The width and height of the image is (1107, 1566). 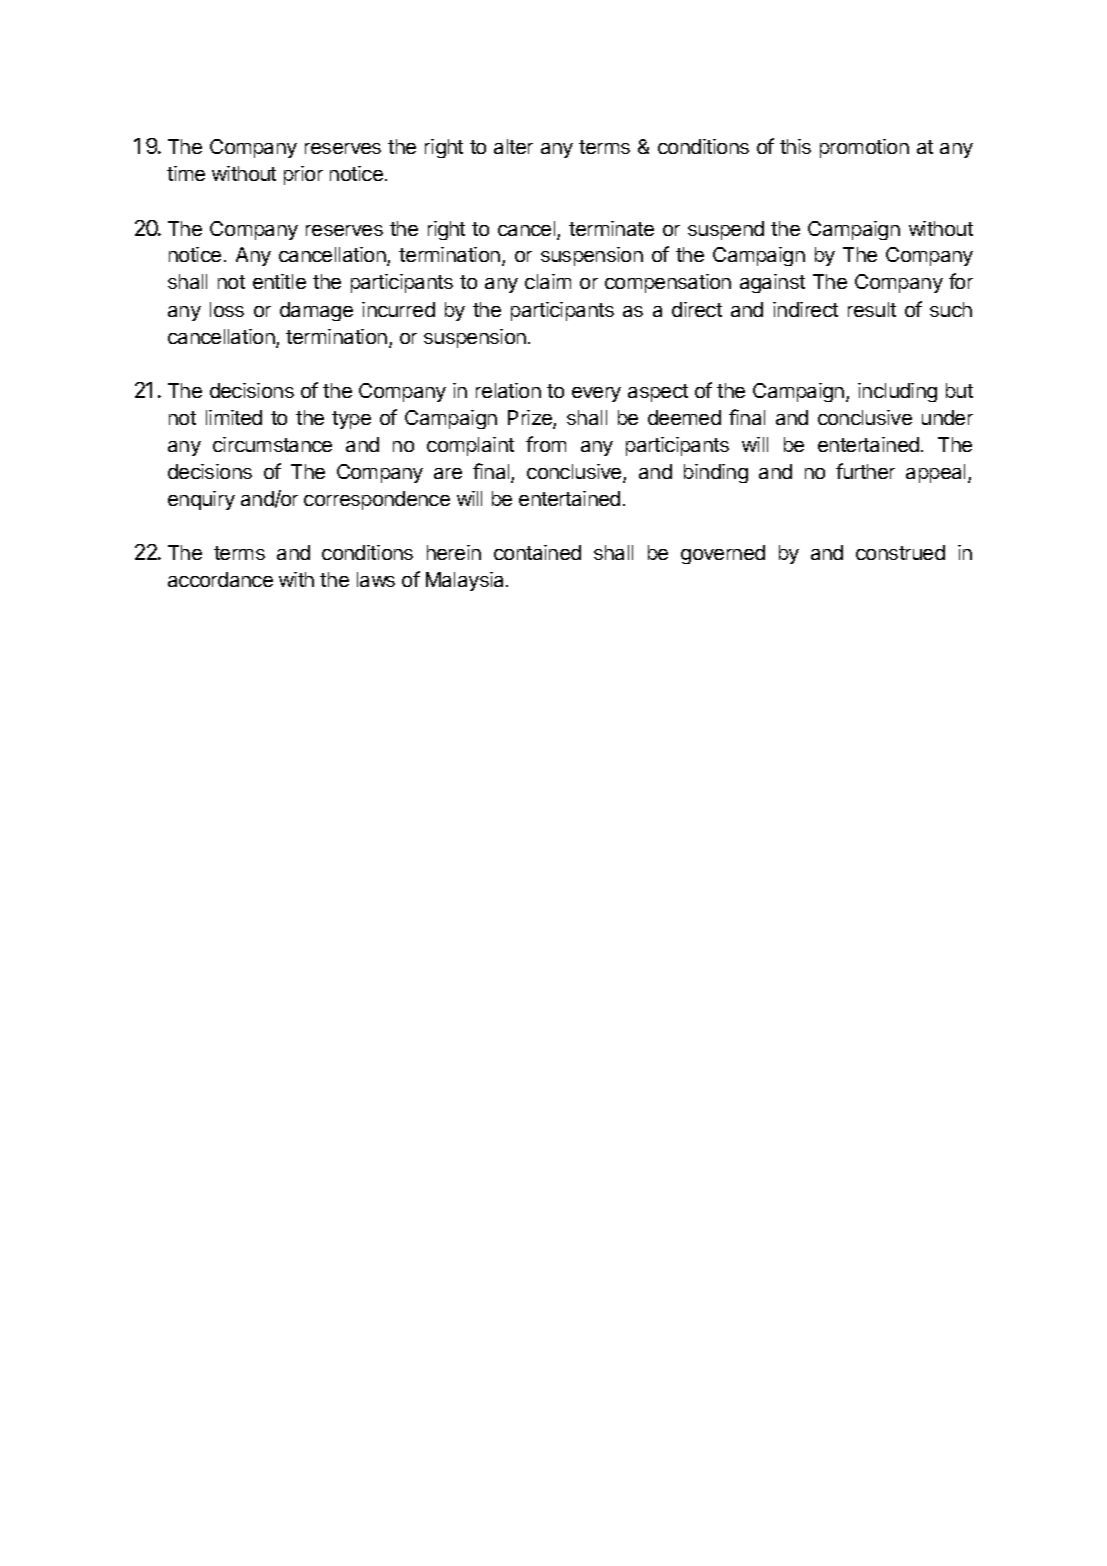 I want to click on every, so click(x=596, y=394).
